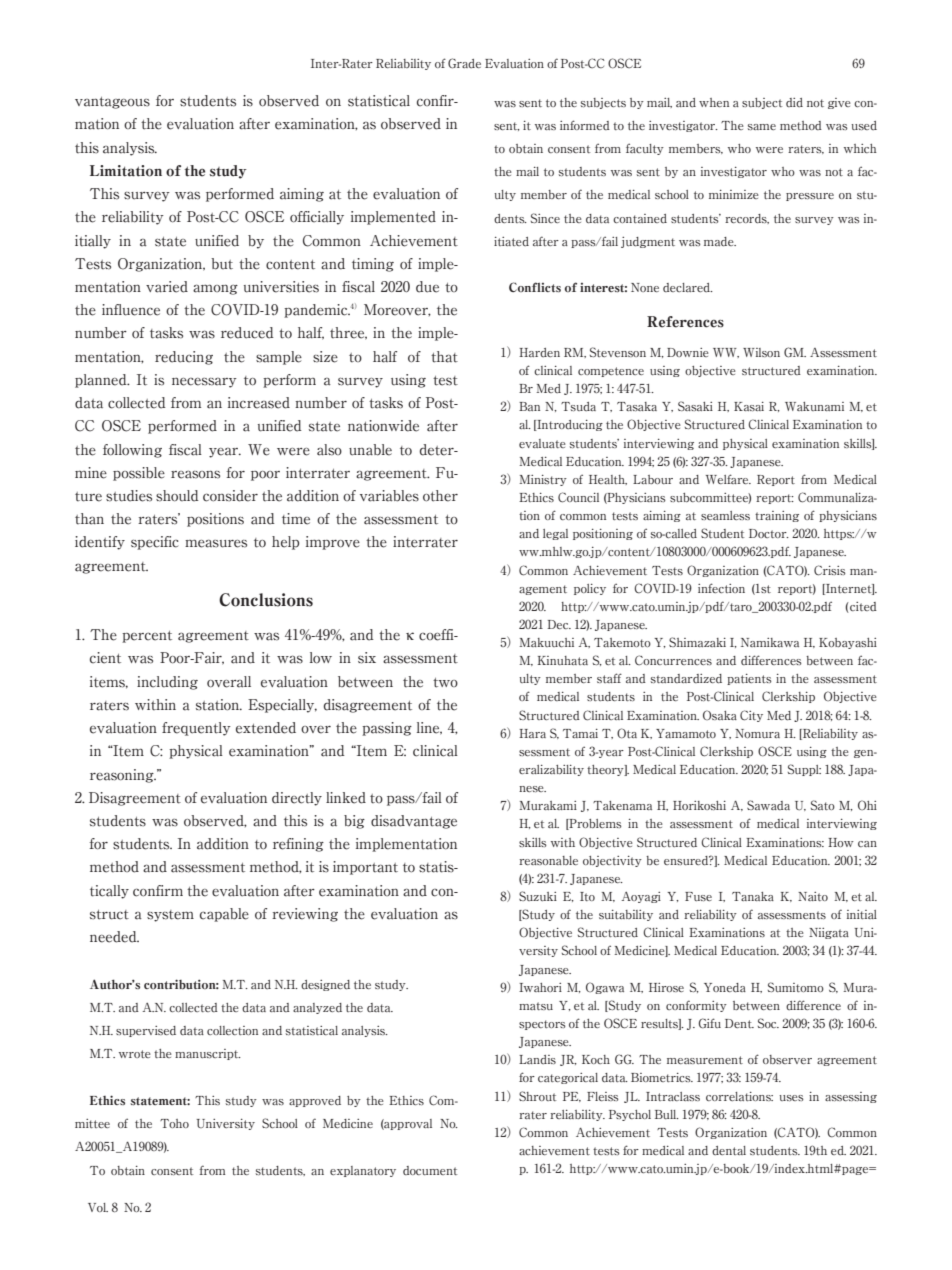 Image resolution: width=952 pixels, height=1270 pixels. I want to click on reasons, so click(195, 474).
